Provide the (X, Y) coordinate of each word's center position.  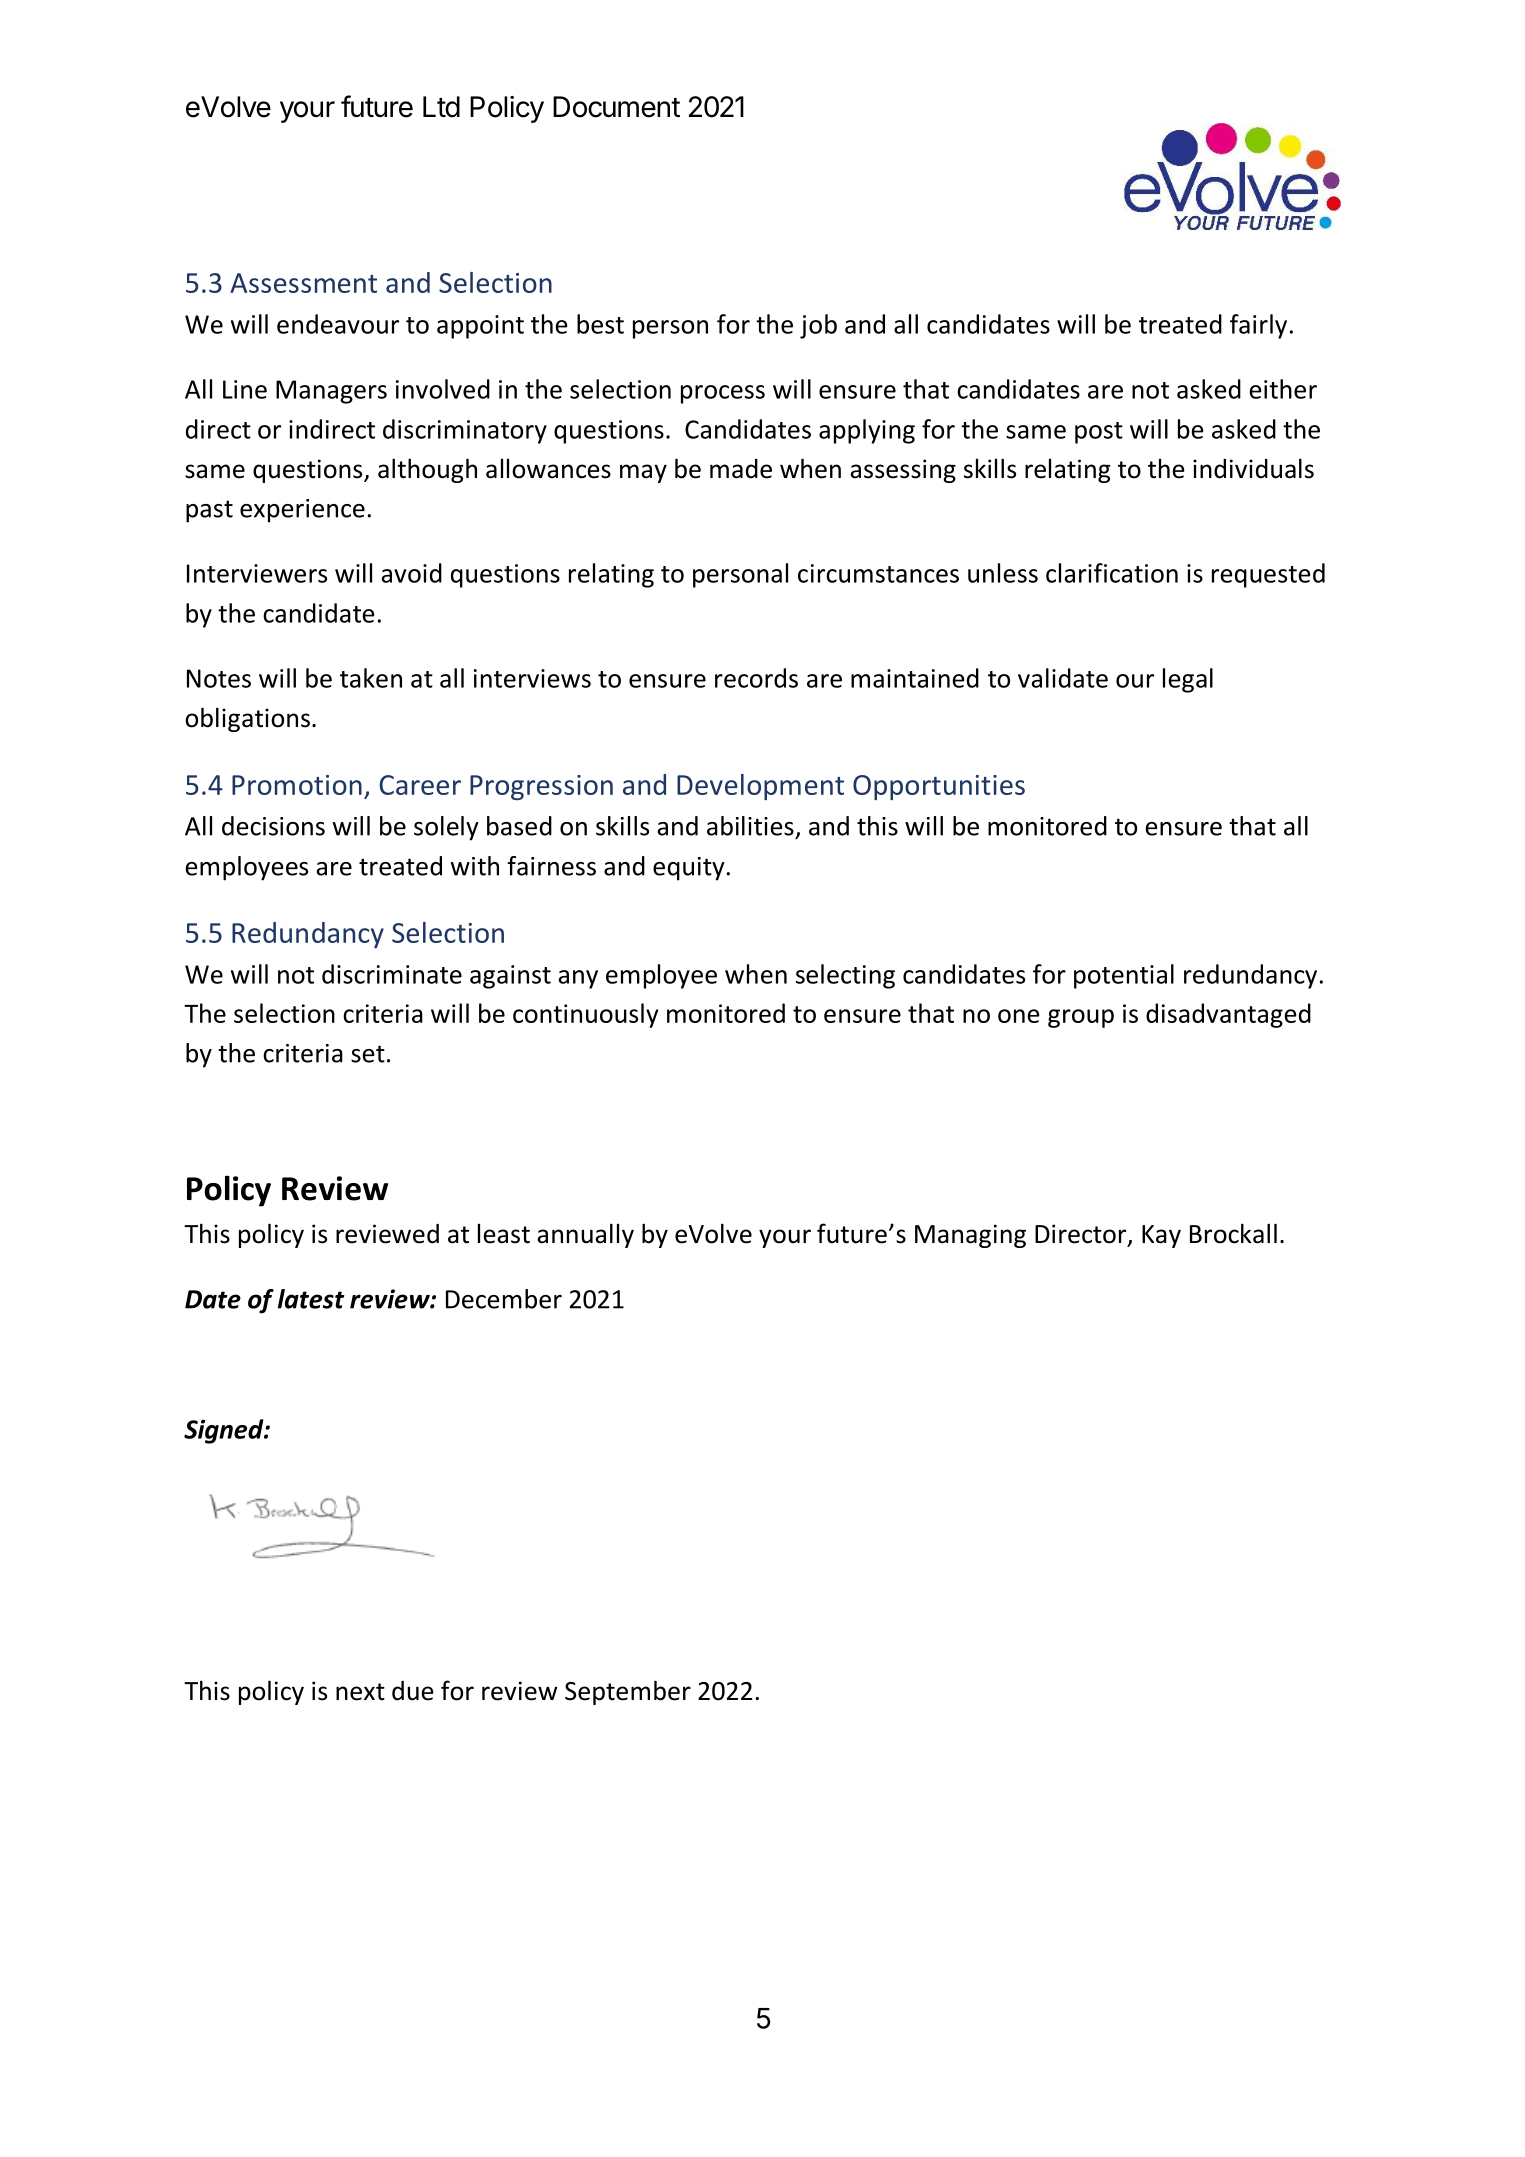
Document (616, 107)
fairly (1258, 326)
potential (1124, 976)
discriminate (392, 974)
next (360, 1692)
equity (689, 869)
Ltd (441, 107)
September (628, 1692)
